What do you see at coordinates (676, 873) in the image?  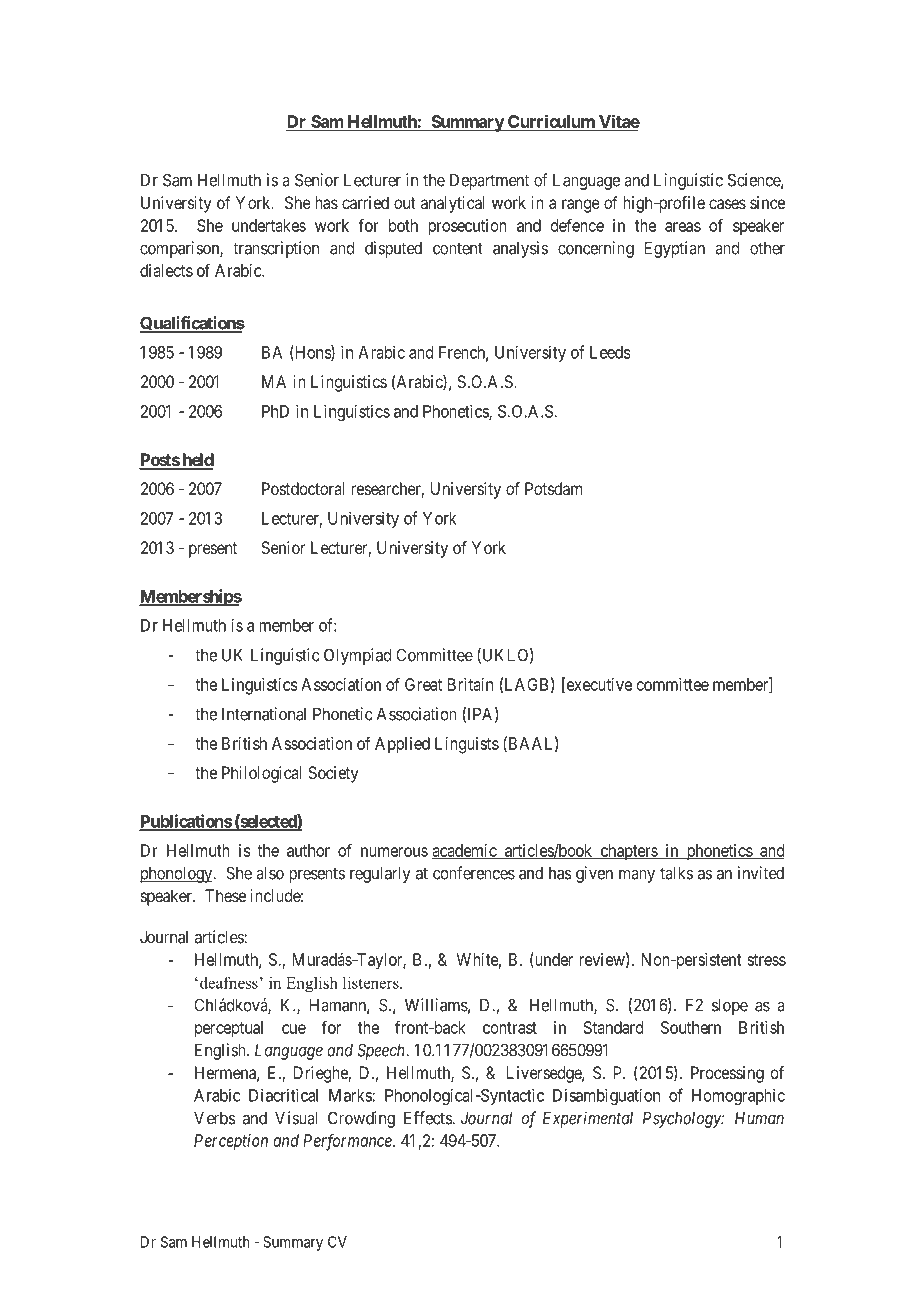 I see `talks` at bounding box center [676, 873].
